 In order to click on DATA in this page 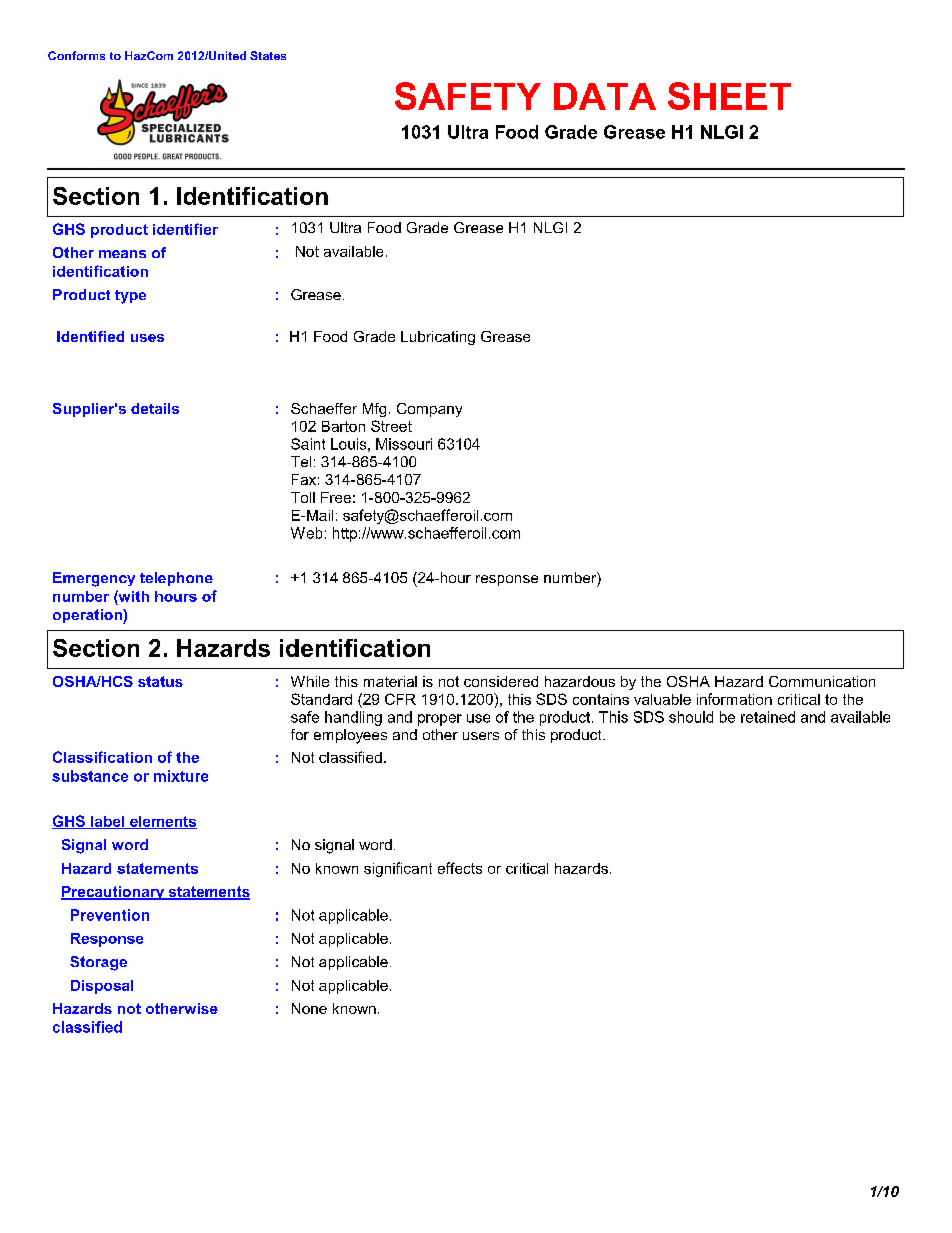, I will do `click(605, 96)`.
